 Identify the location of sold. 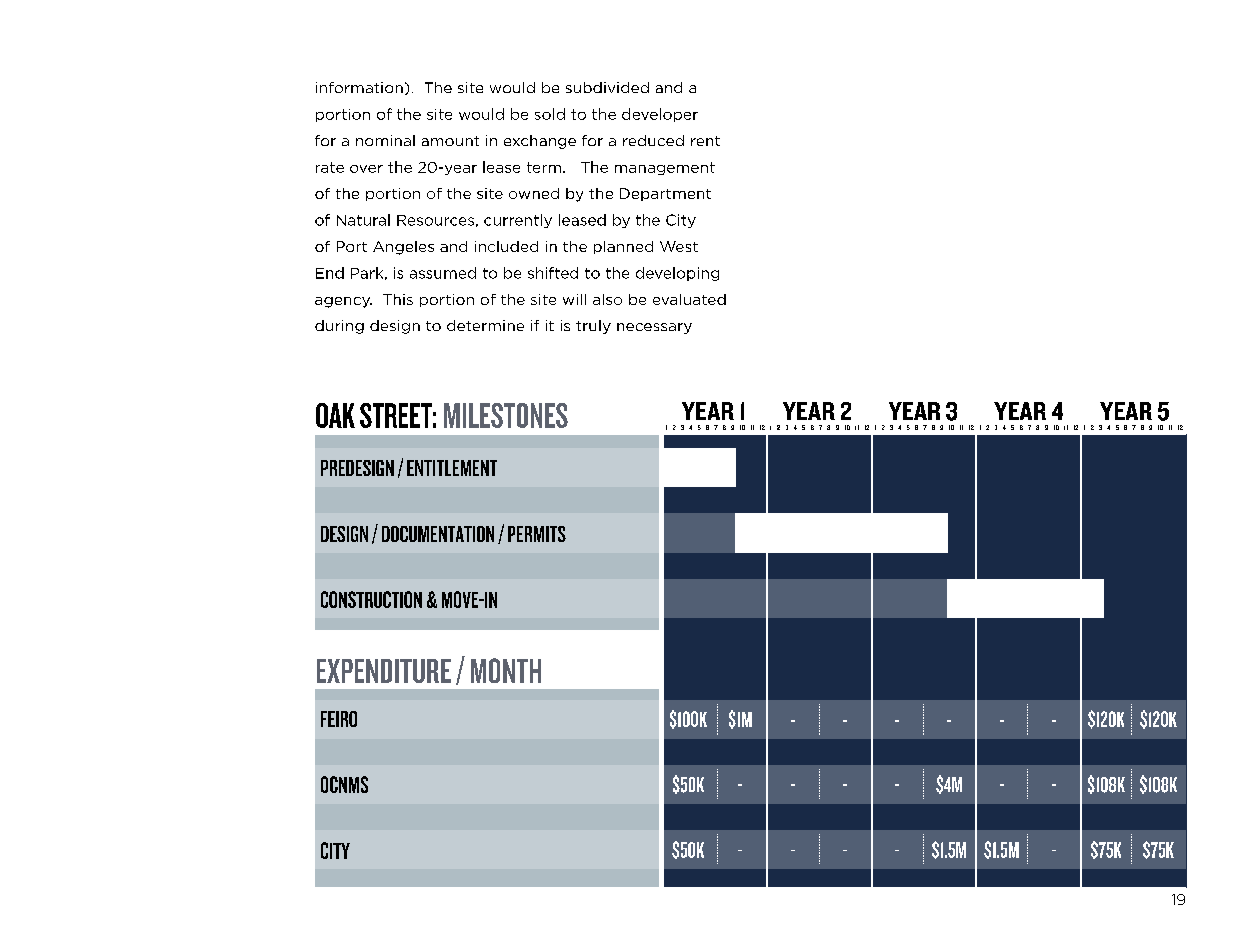
(550, 114).
